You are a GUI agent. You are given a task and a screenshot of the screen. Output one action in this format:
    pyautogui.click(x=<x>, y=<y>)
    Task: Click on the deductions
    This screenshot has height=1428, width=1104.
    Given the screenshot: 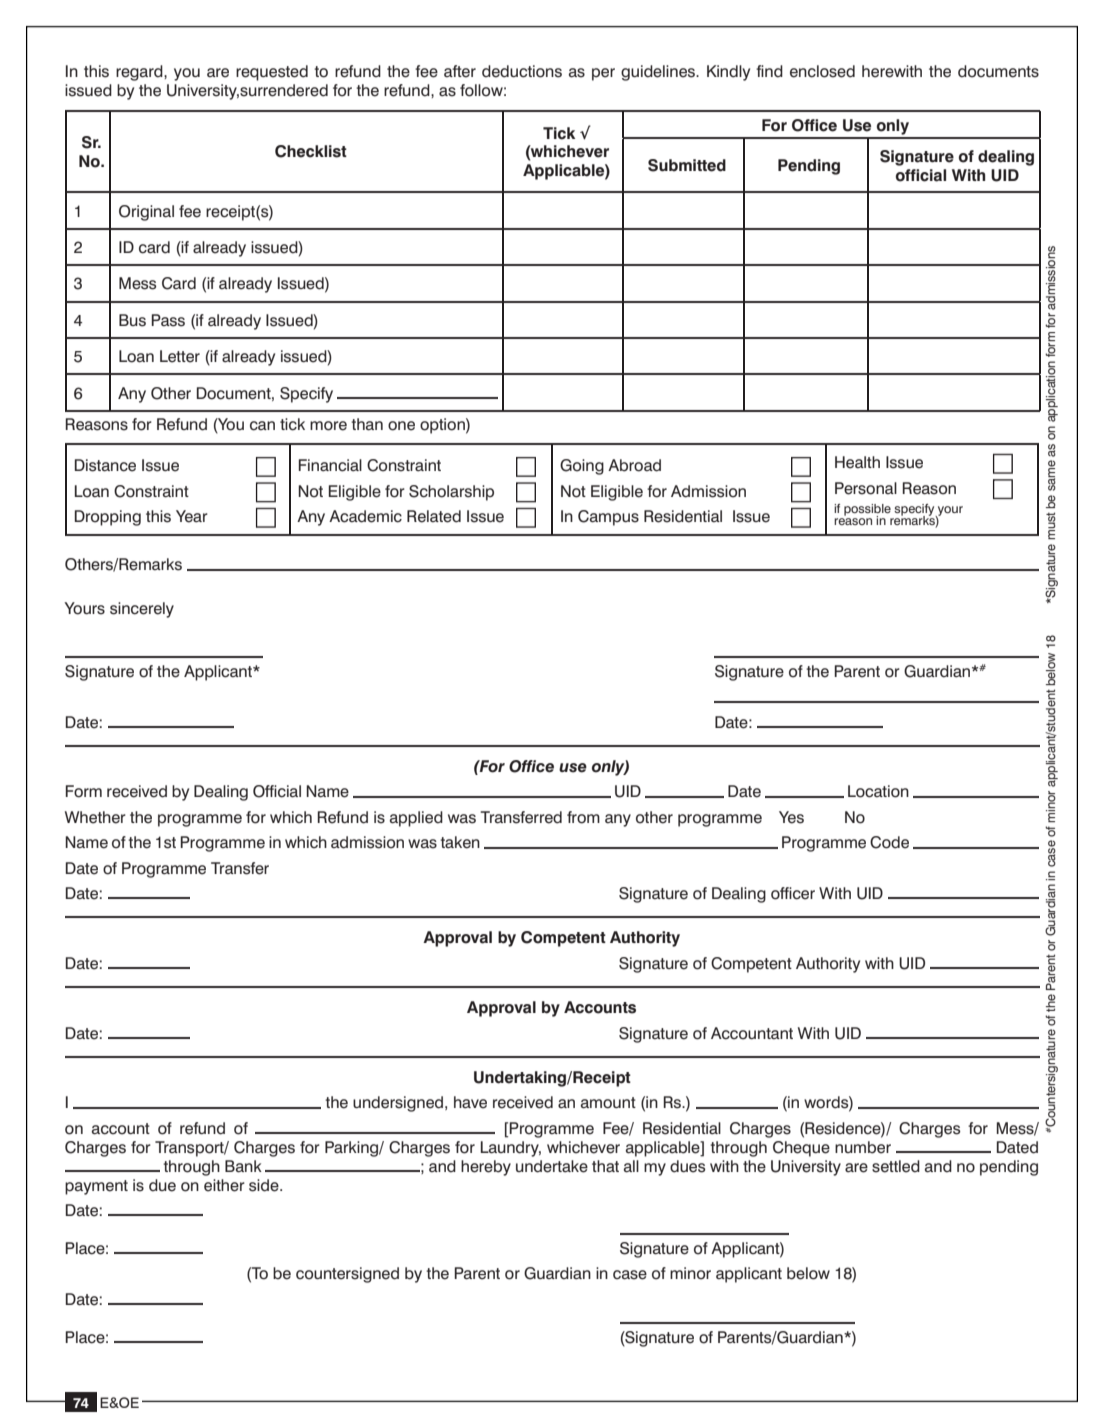 What is the action you would take?
    pyautogui.click(x=522, y=71)
